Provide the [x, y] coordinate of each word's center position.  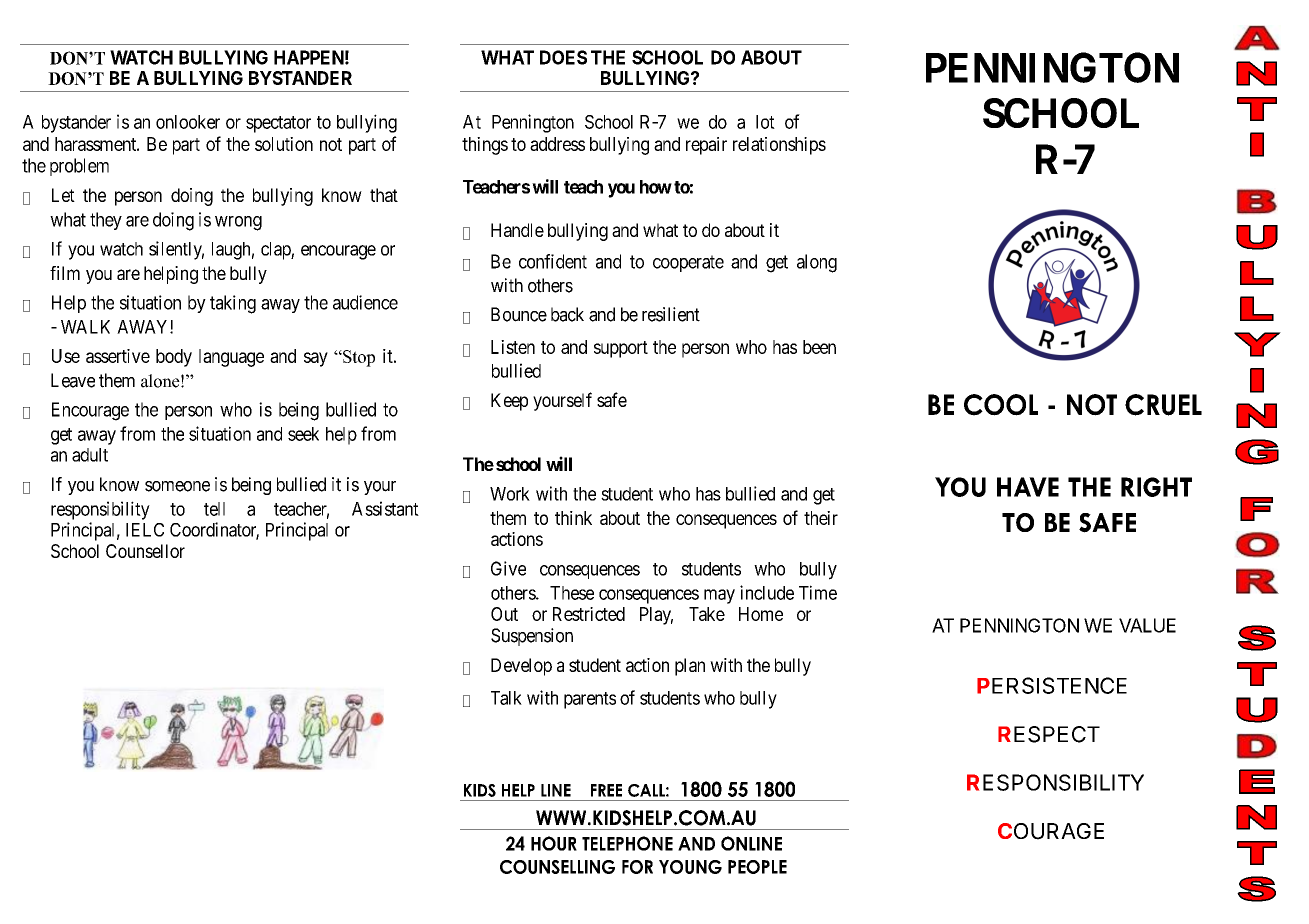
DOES [563, 57]
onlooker [188, 122]
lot [765, 122]
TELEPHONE [627, 843]
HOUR [554, 843]
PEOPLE [757, 867]
